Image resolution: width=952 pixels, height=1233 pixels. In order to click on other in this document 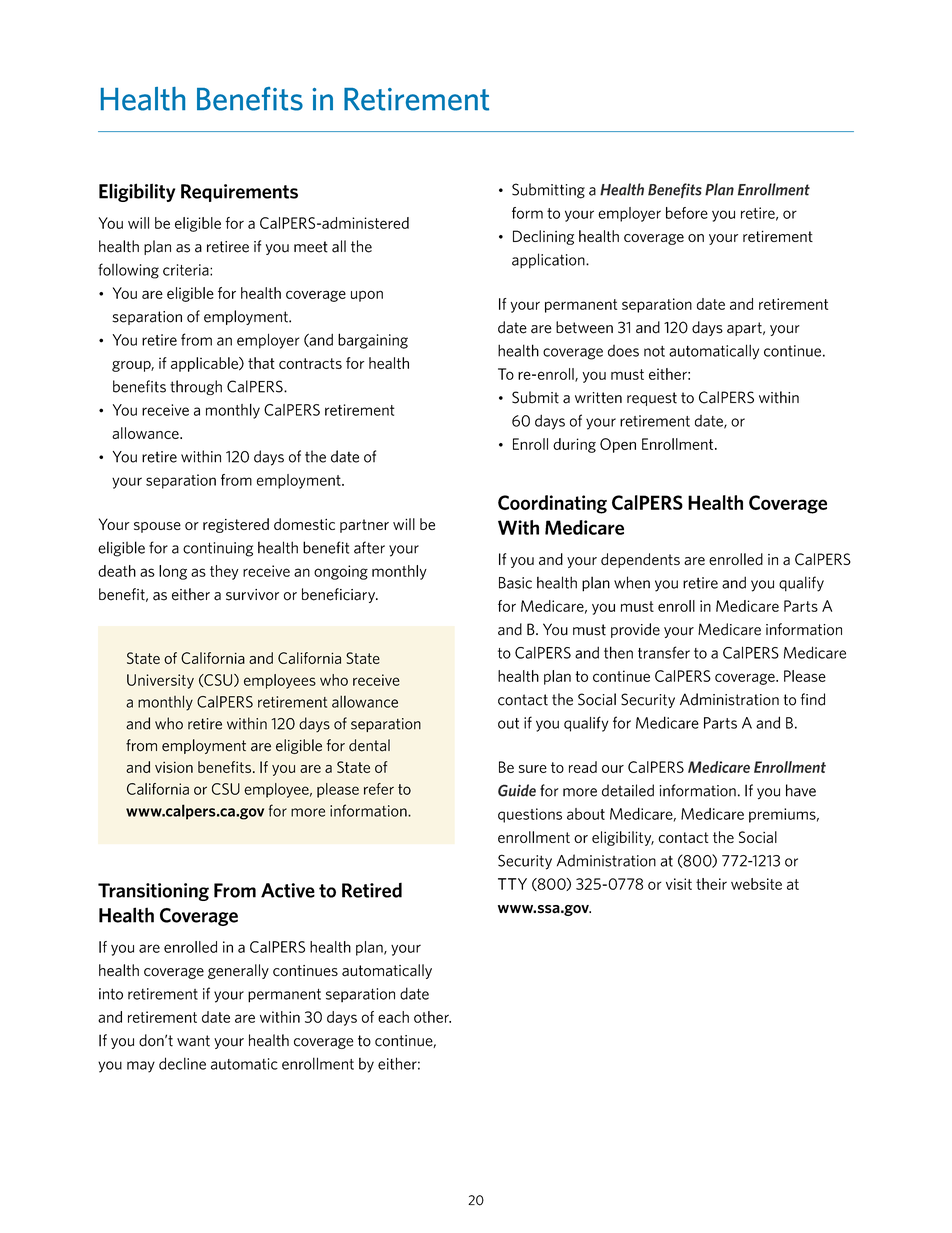, I will do `click(432, 1017)`.
